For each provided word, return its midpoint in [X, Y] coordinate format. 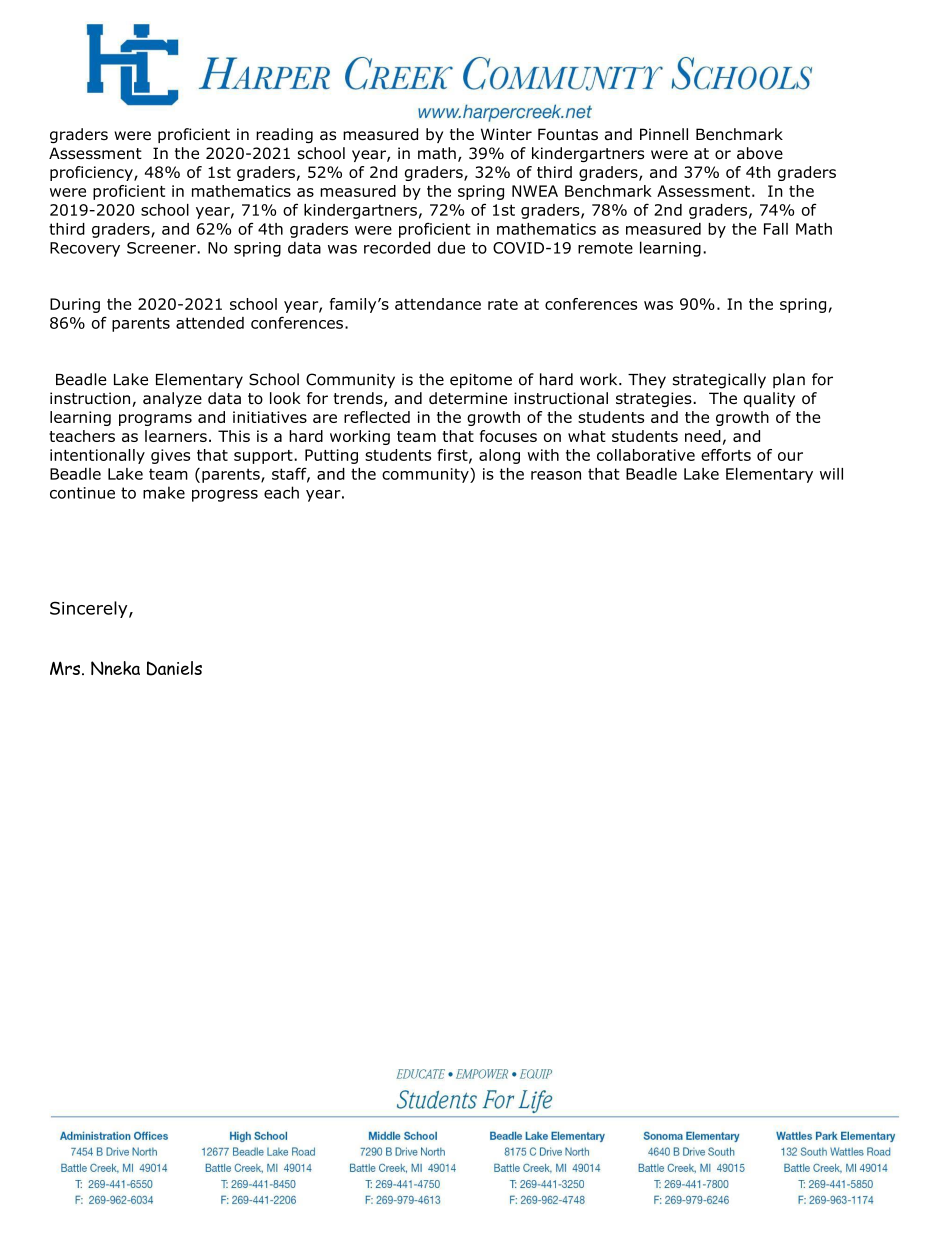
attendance [438, 304]
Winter [506, 134]
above [760, 153]
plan [789, 381]
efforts [726, 455]
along [499, 456]
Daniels [174, 668]
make [164, 492]
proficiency [92, 173]
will [831, 474]
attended [210, 323]
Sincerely [90, 609]
